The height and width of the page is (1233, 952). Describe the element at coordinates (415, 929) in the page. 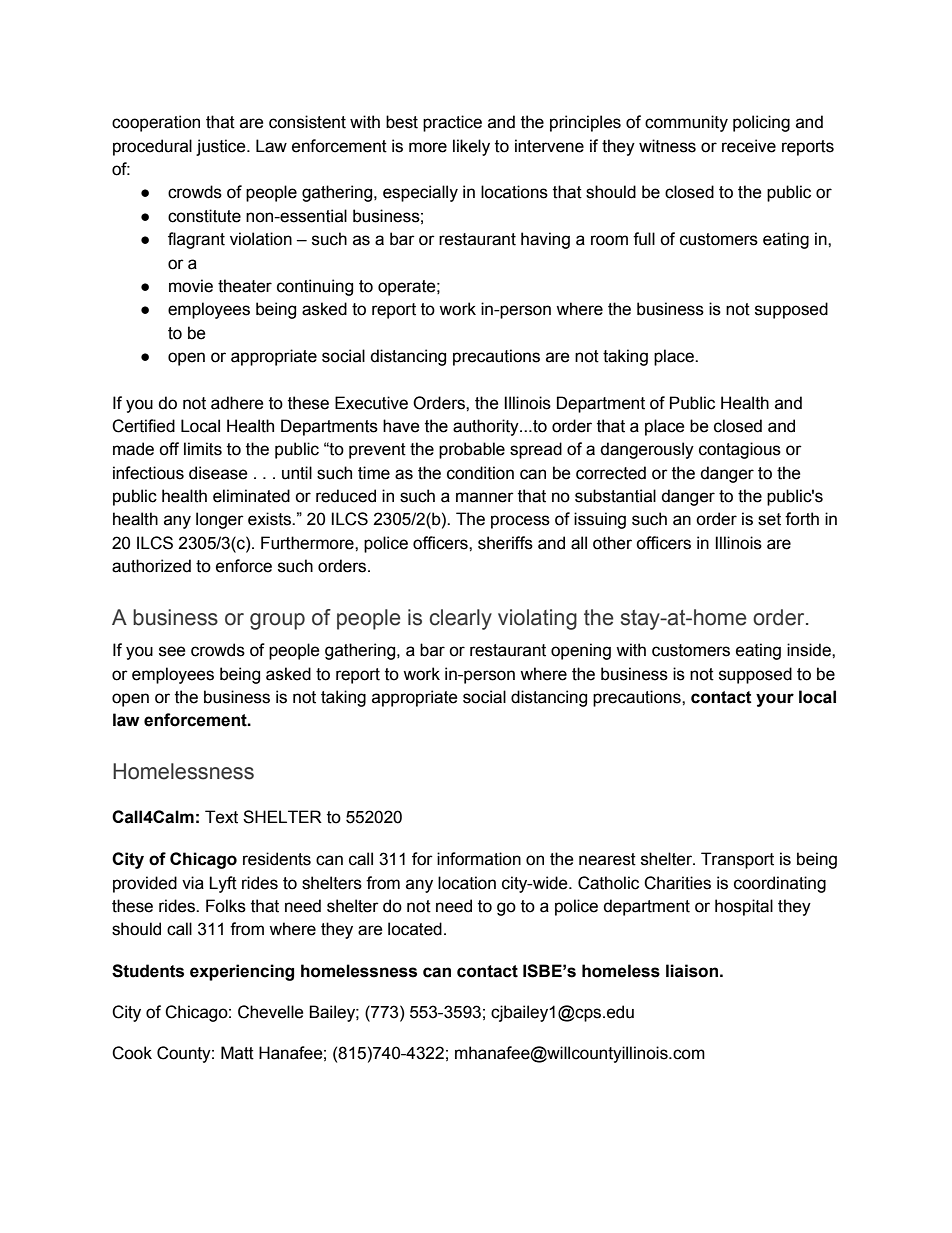

I see `located` at that location.
